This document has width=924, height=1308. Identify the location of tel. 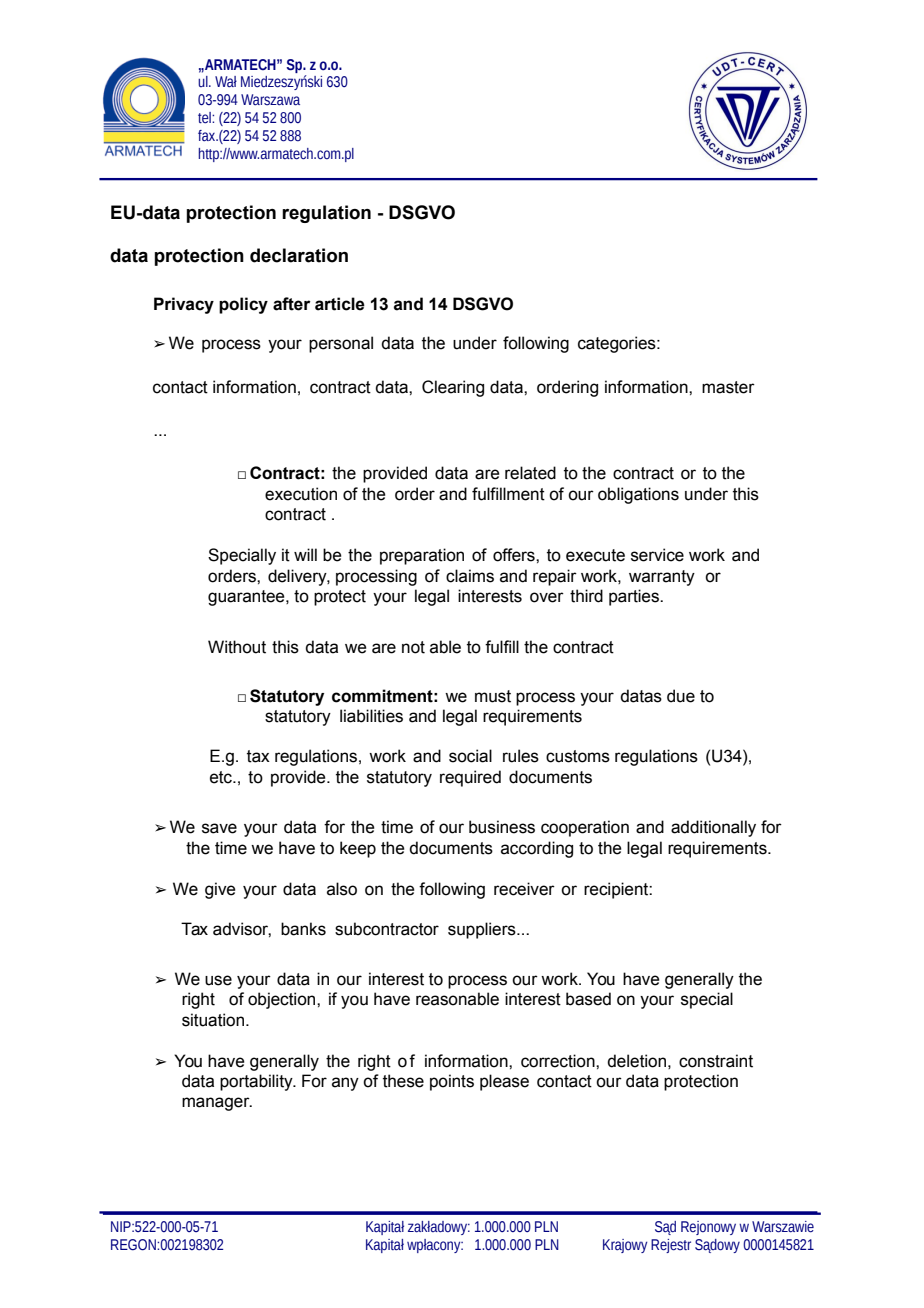
(205, 118).
